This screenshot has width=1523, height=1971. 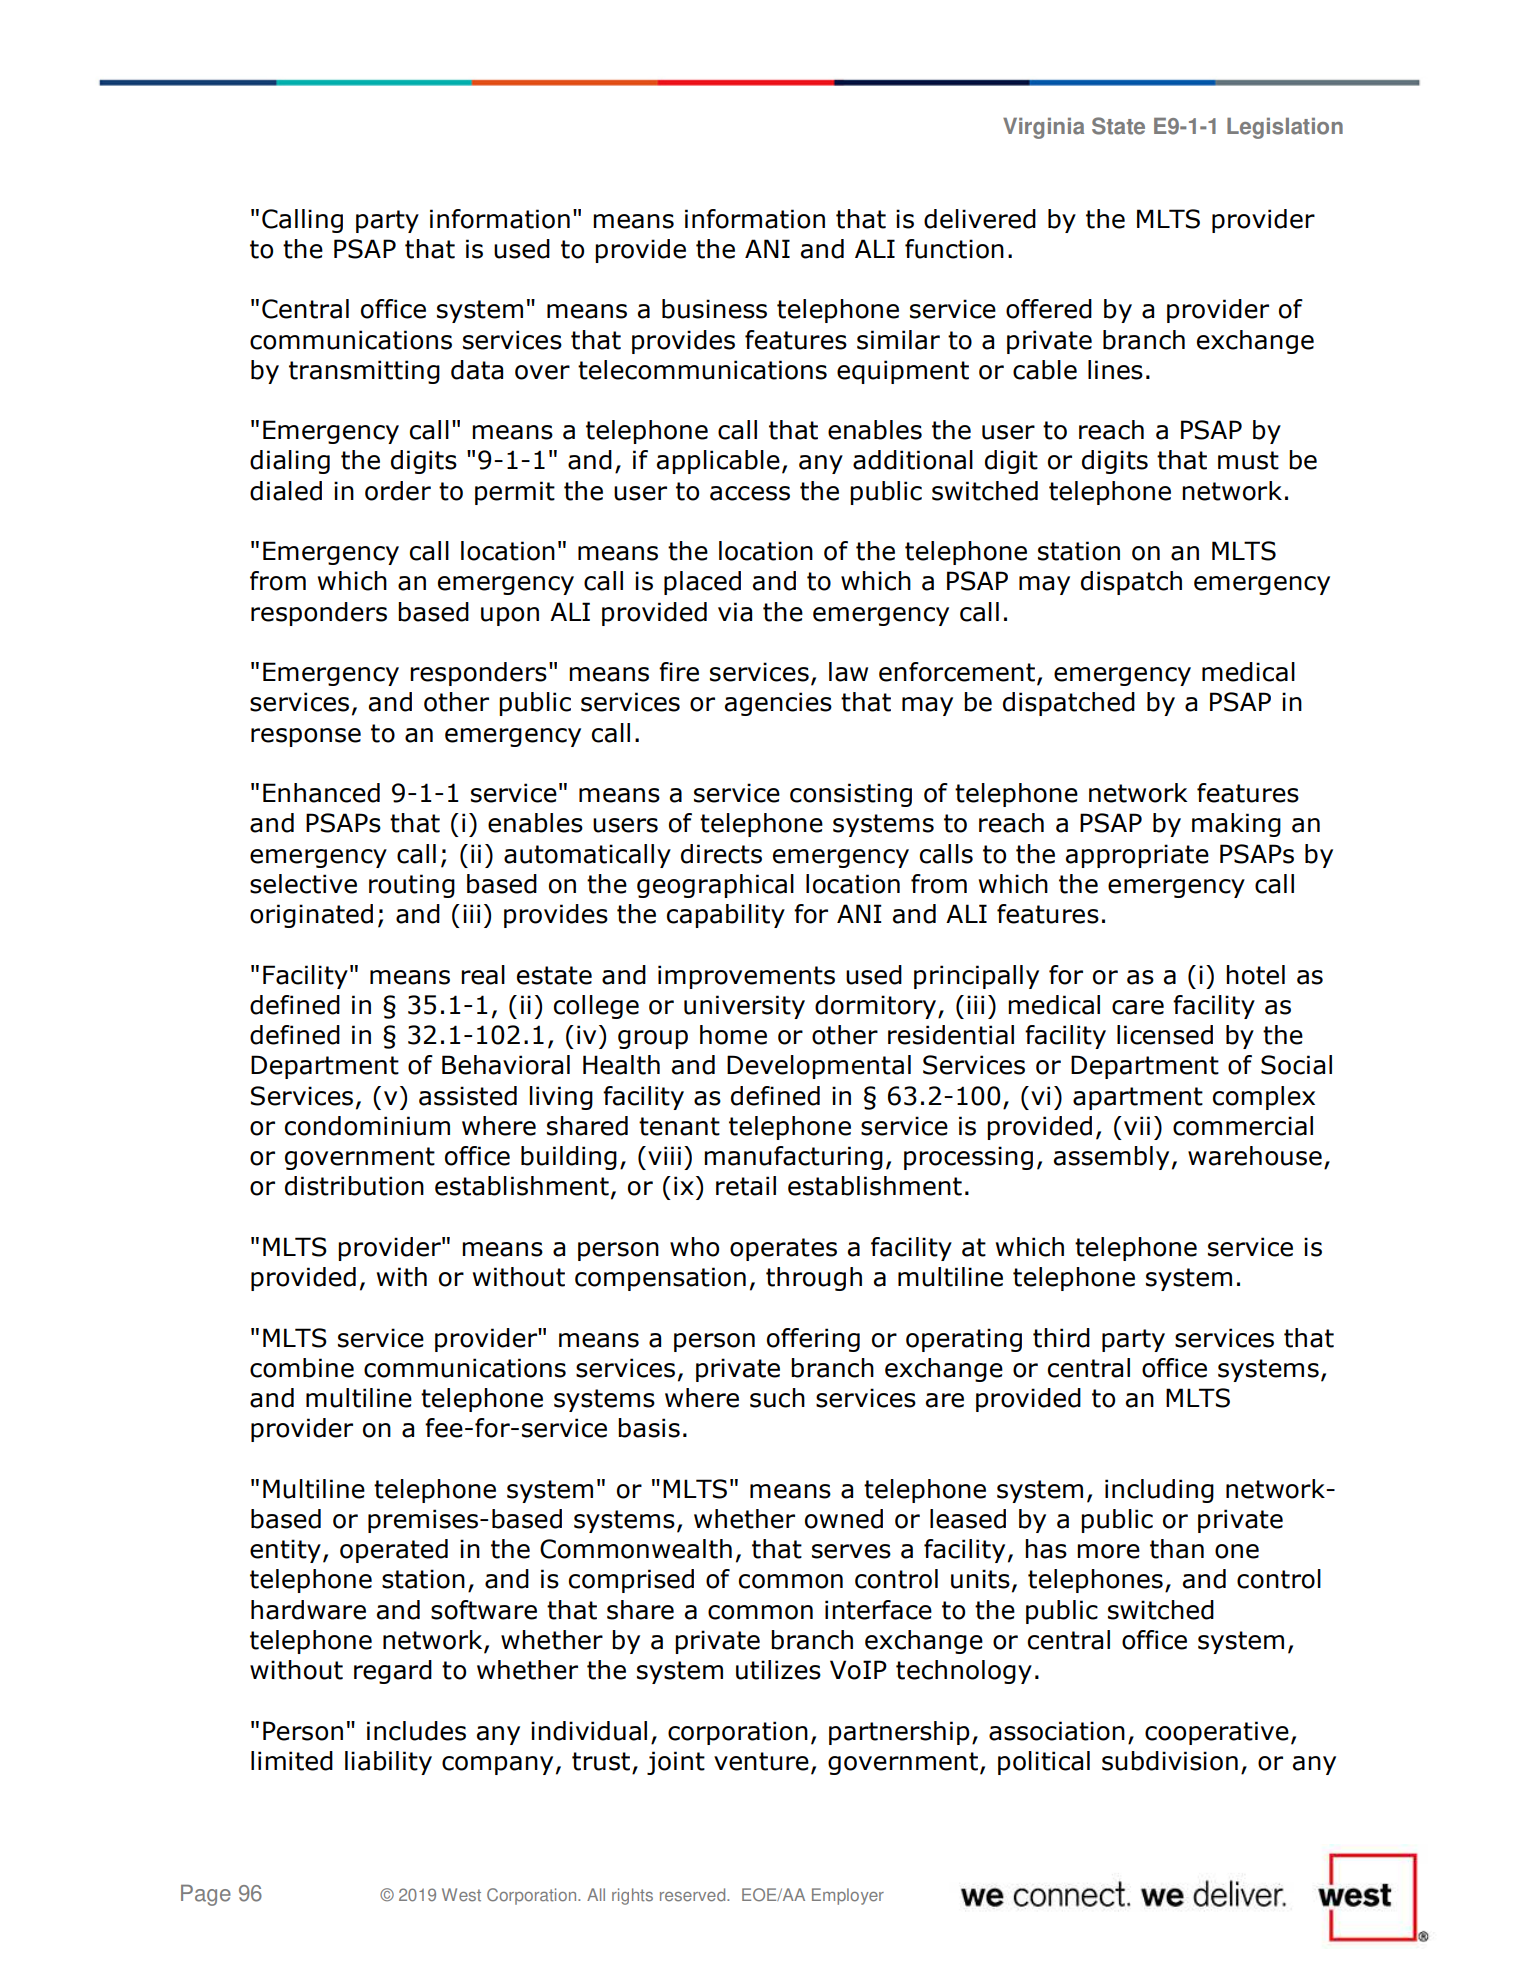 What do you see at coordinates (694, 1895) in the screenshot?
I see `reserved` at bounding box center [694, 1895].
